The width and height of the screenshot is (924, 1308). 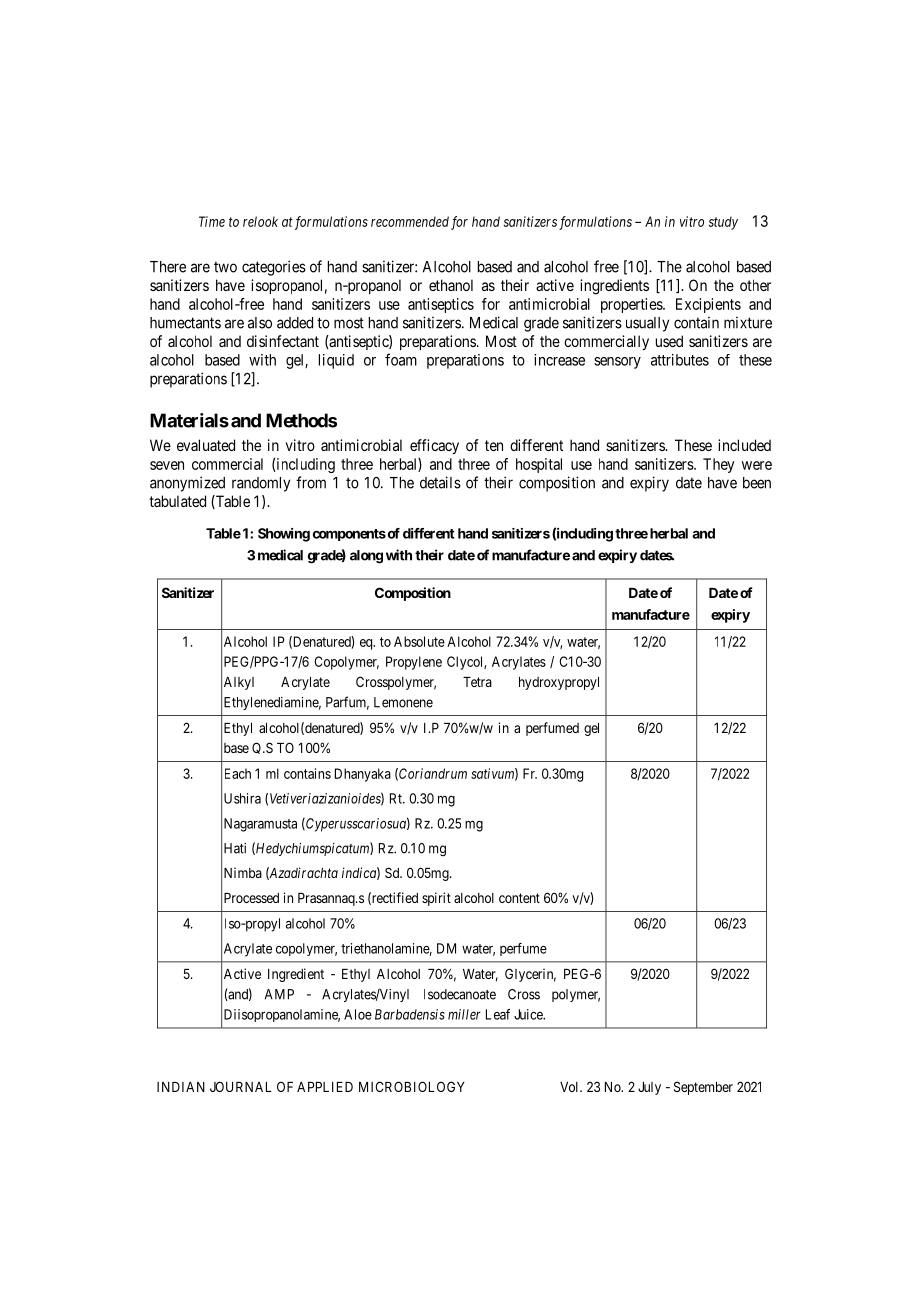 What do you see at coordinates (477, 682) in the screenshot?
I see `Tetra` at bounding box center [477, 682].
